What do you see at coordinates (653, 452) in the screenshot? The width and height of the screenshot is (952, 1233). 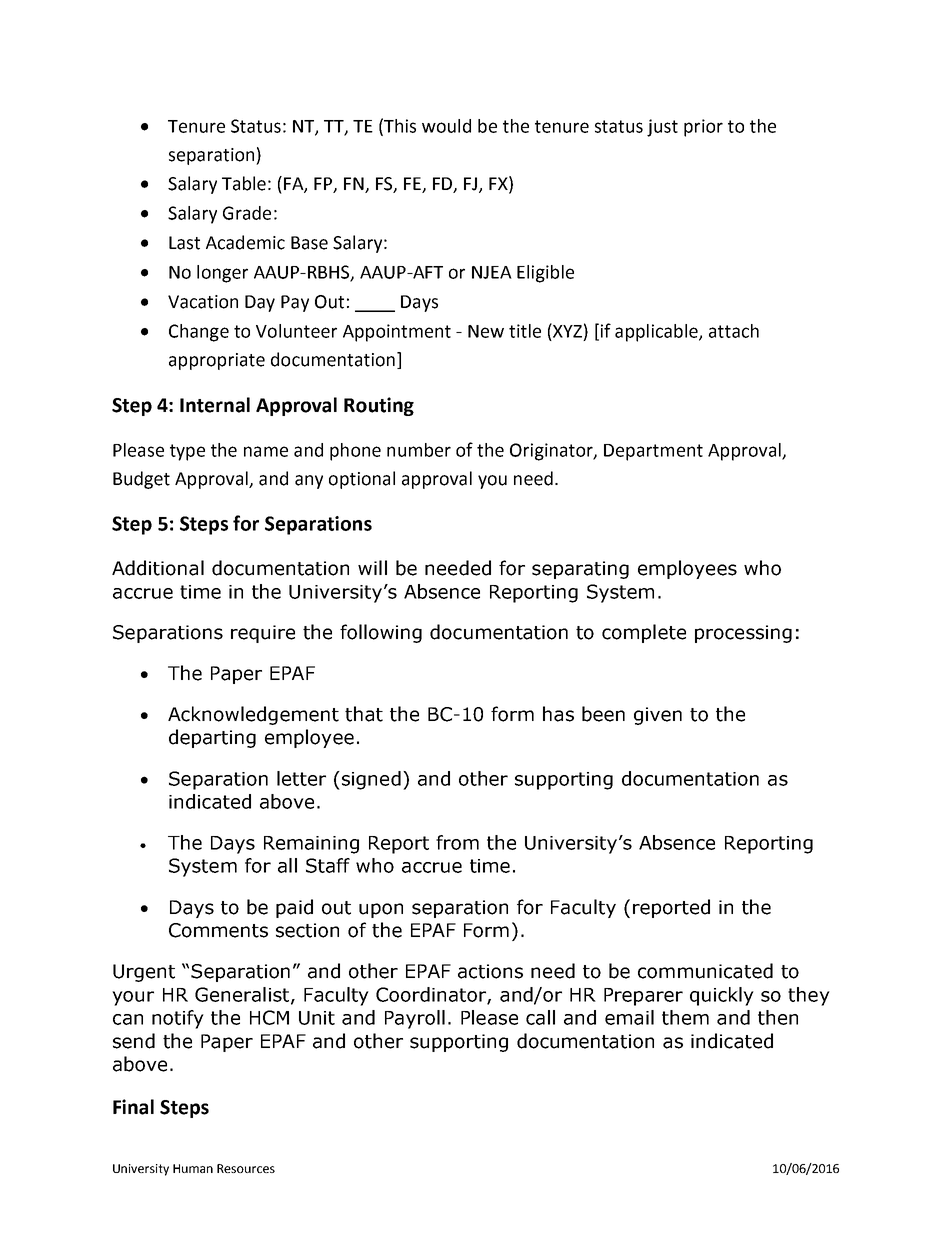 I see `Department` at bounding box center [653, 452].
